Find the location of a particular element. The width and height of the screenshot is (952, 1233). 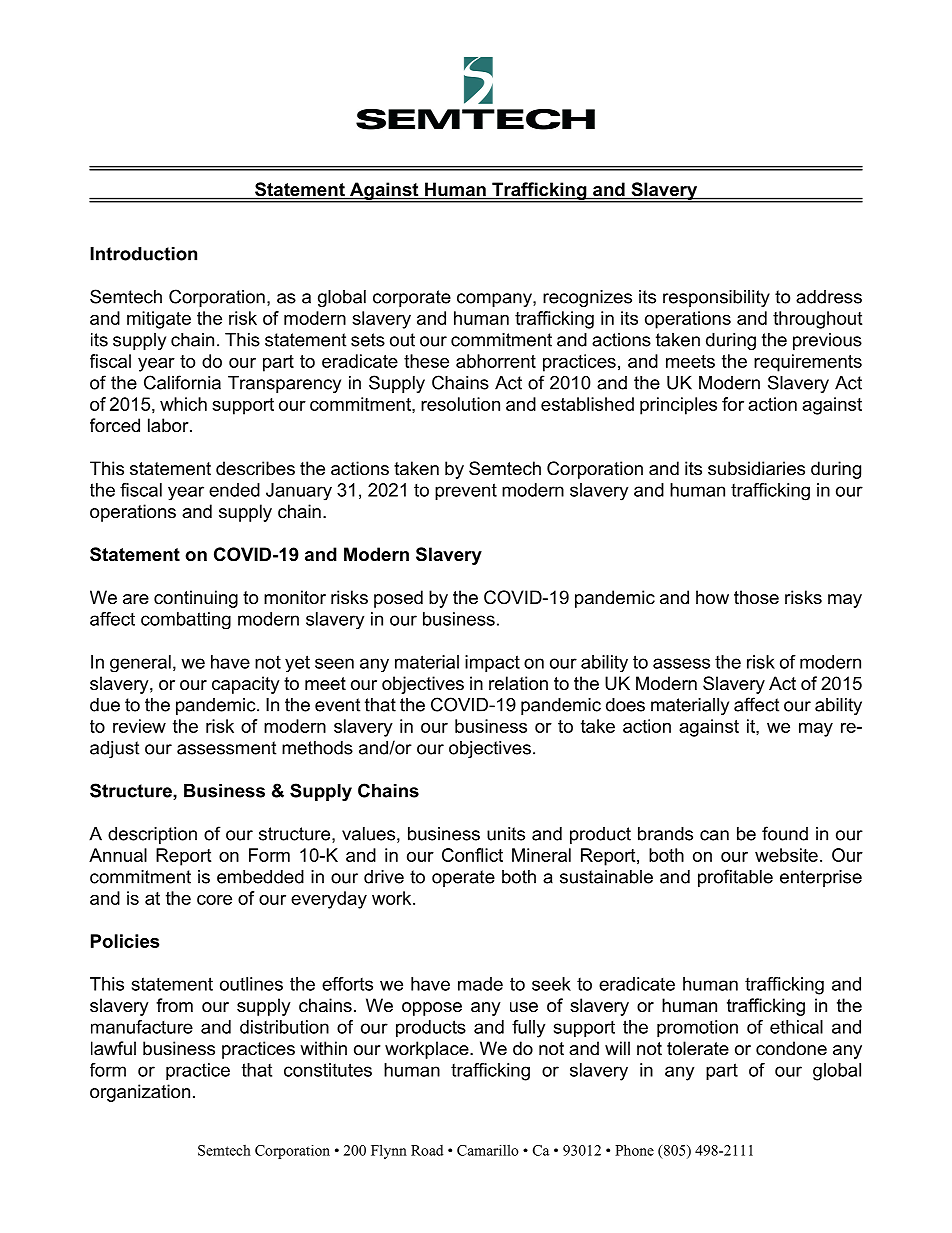

corporate is located at coordinates (412, 298).
